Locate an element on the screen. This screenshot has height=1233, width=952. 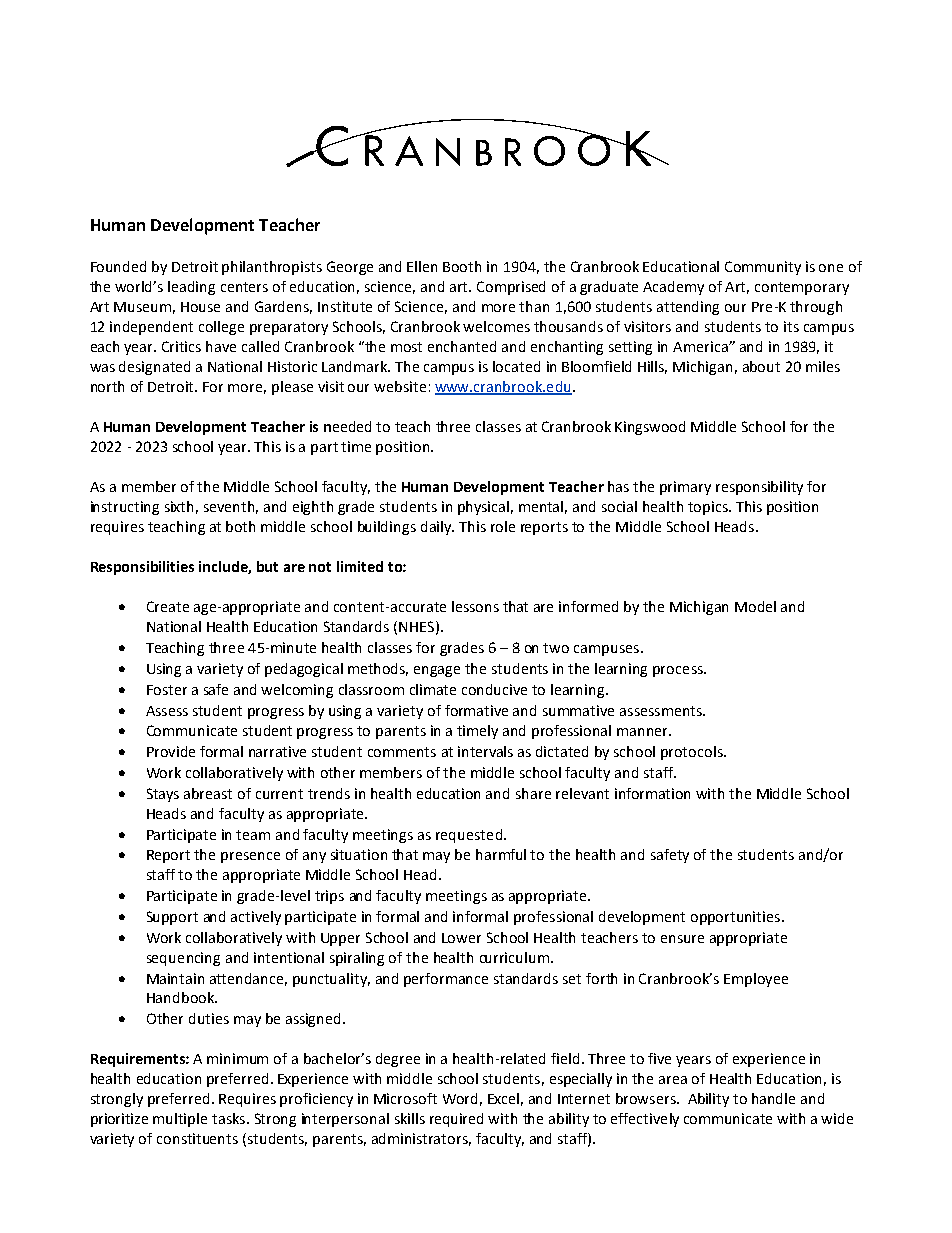
multiple is located at coordinates (180, 1120).
